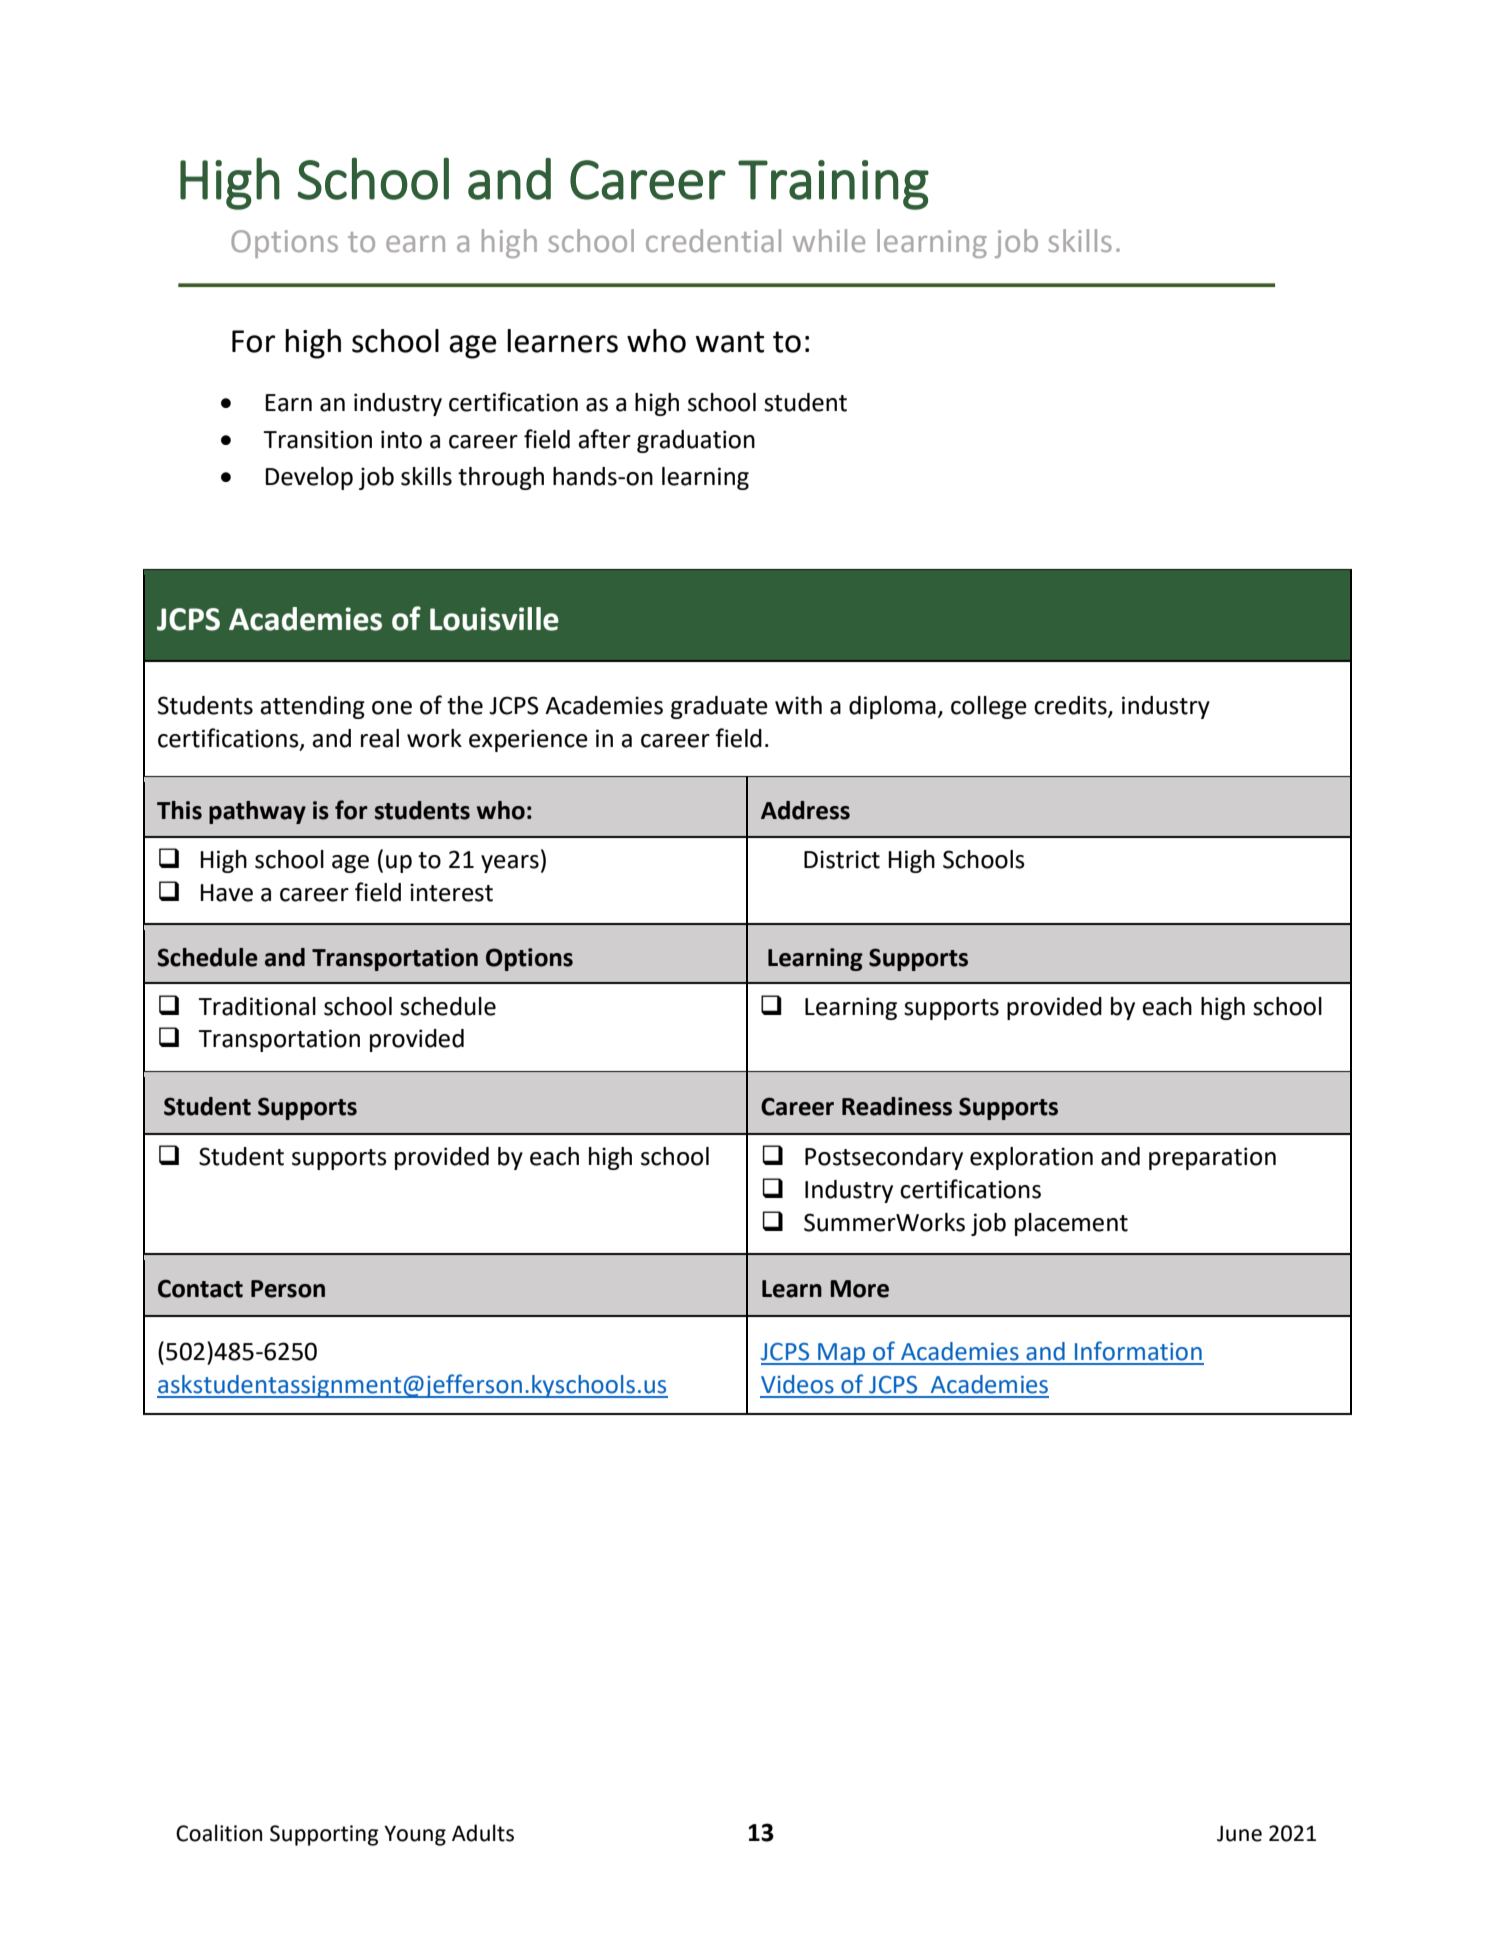 This screenshot has height=1934, width=1495. I want to click on Contact, so click(200, 1288).
